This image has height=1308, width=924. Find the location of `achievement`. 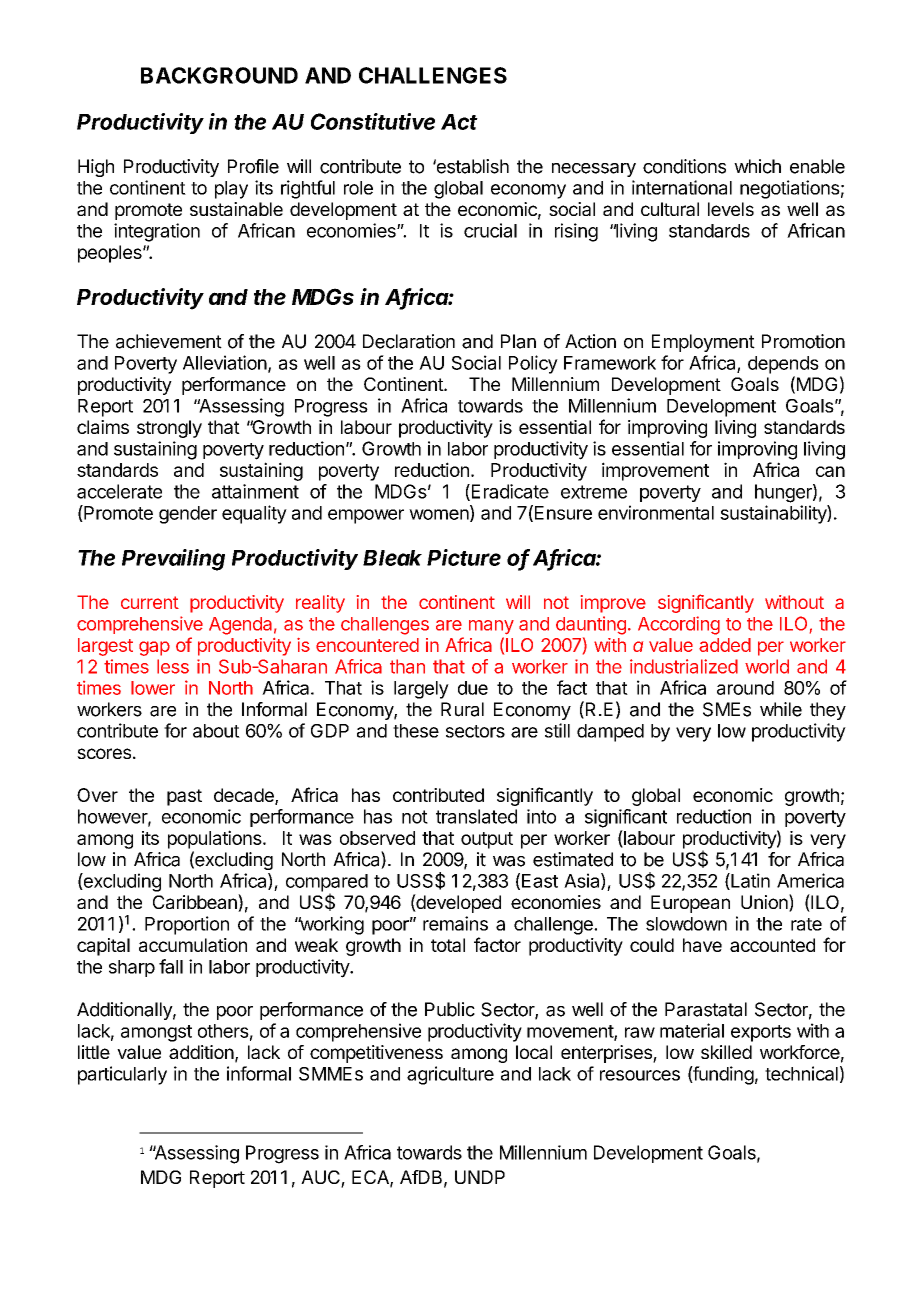

achievement is located at coordinates (169, 341).
